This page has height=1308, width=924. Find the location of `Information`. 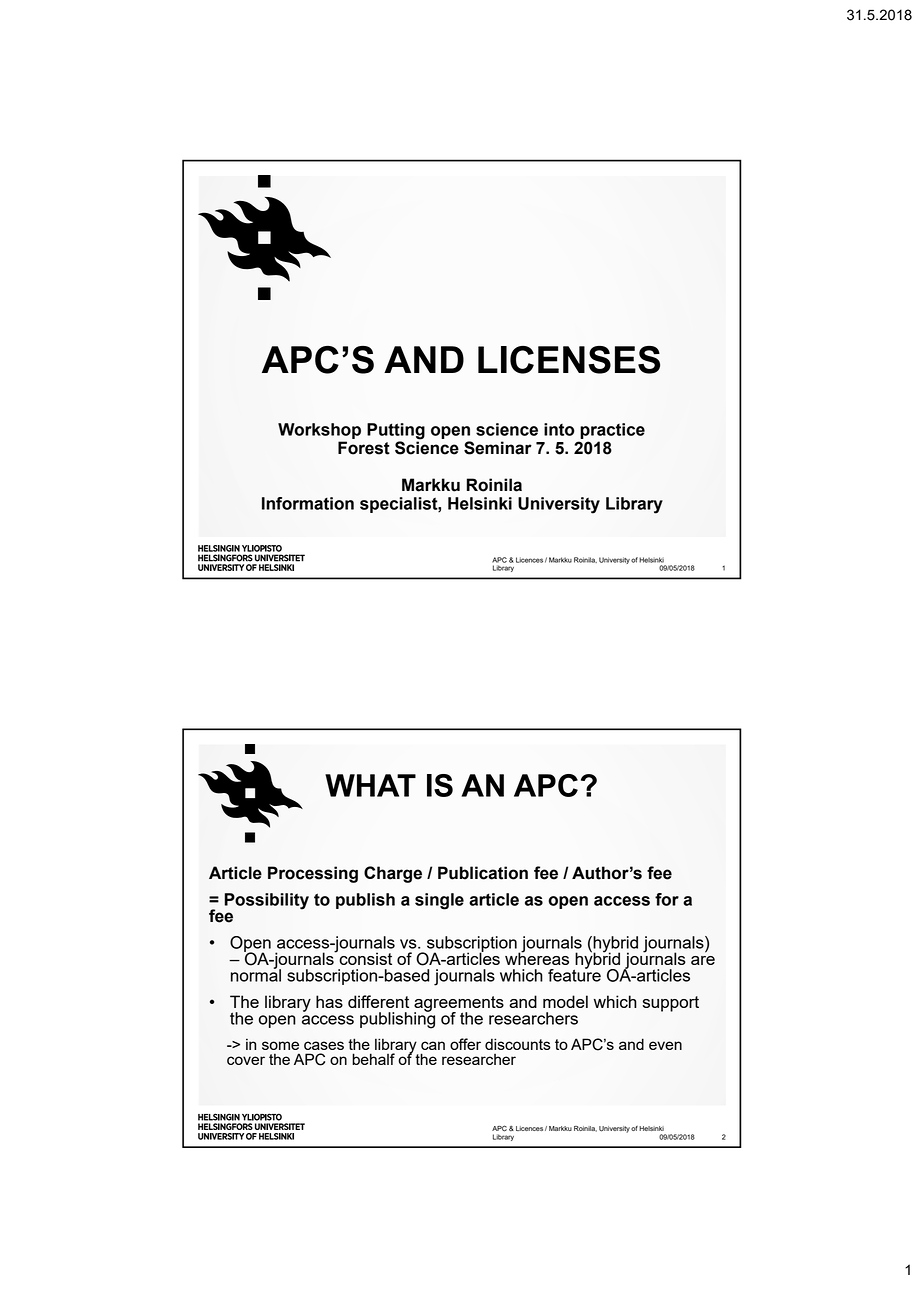

Information is located at coordinates (308, 503).
